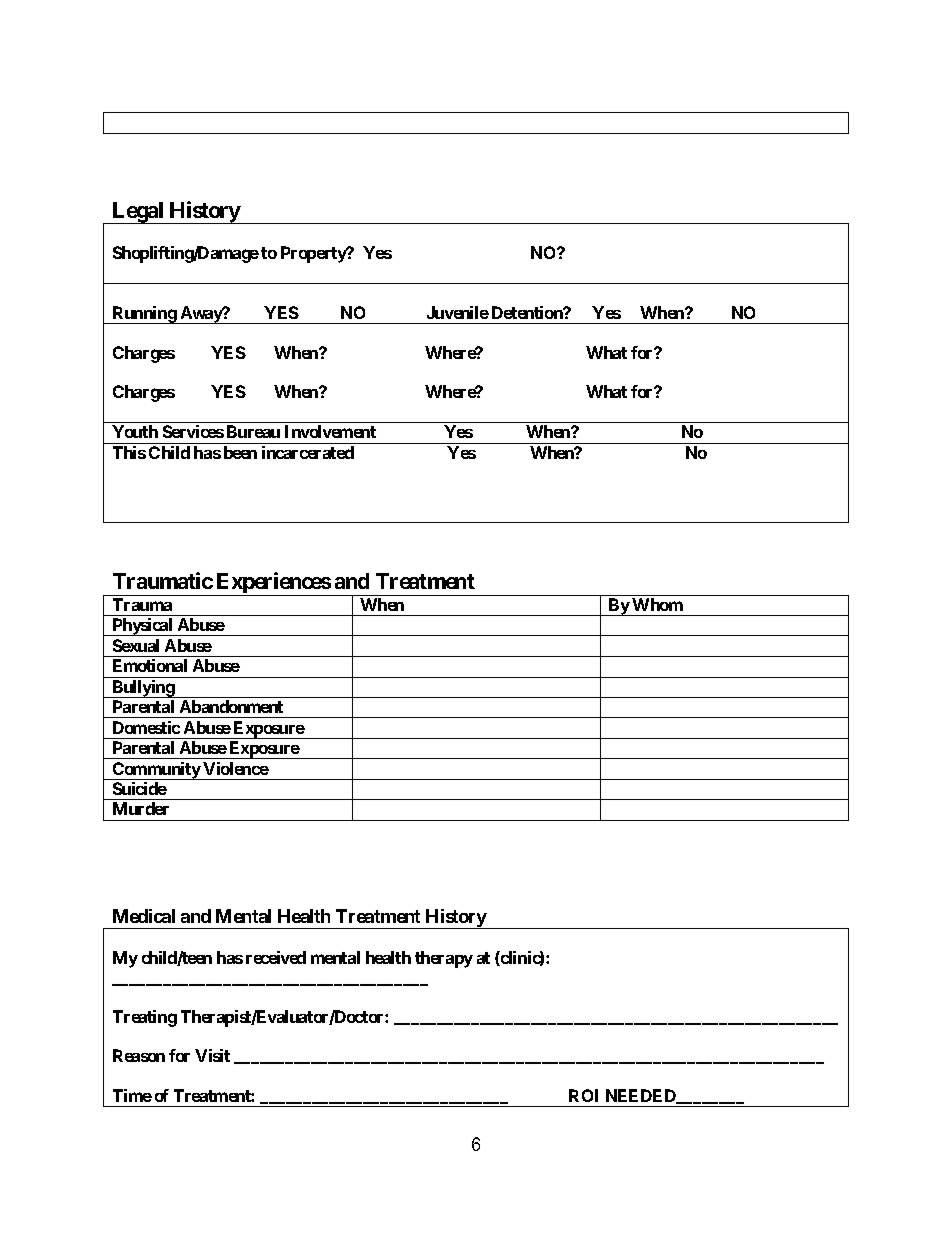 Image resolution: width=952 pixels, height=1233 pixels. What do you see at coordinates (236, 768) in the page?
I see `Violence` at bounding box center [236, 768].
